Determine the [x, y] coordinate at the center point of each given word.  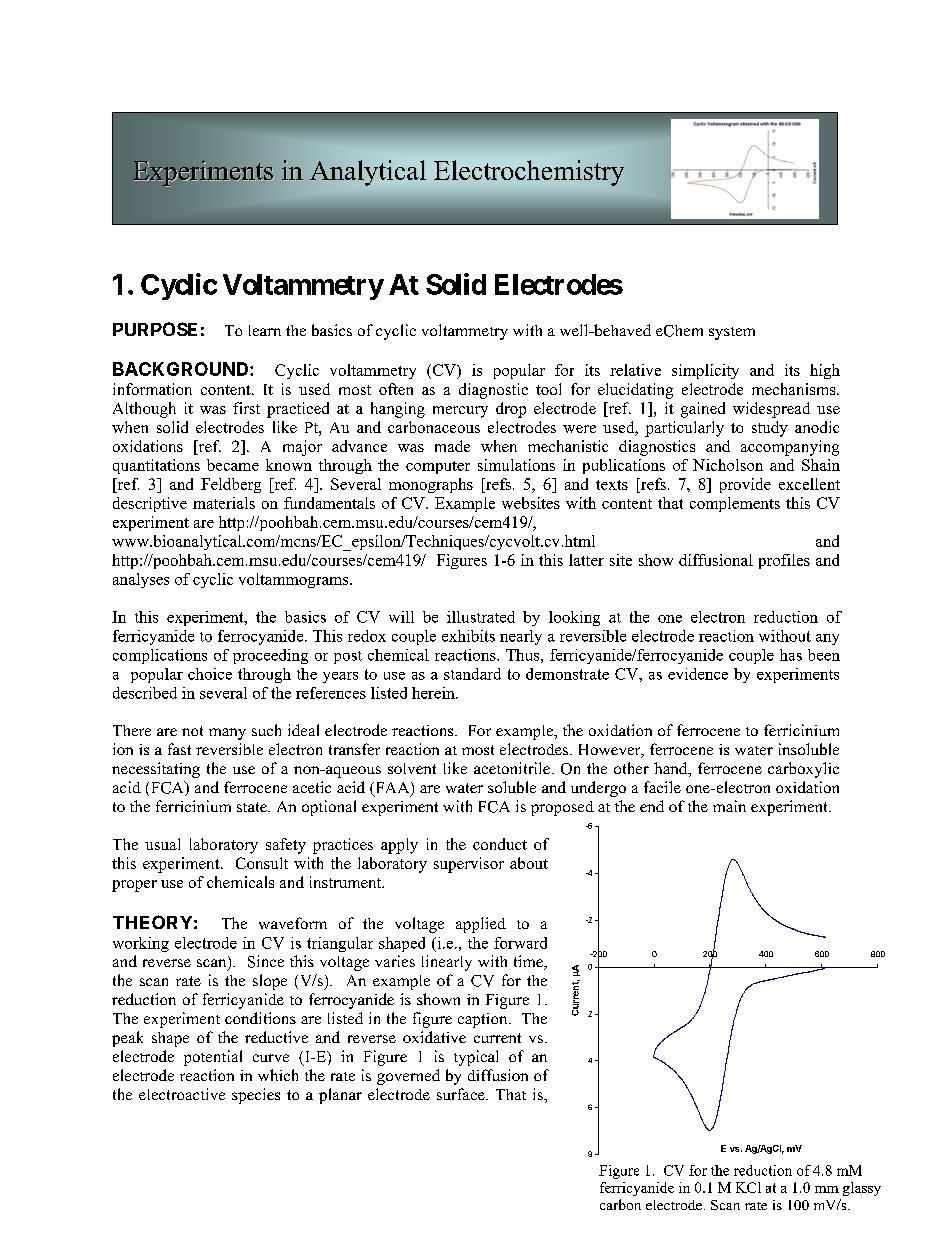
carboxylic [803, 770]
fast [179, 749]
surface [462, 1094]
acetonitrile [512, 768]
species [256, 1096]
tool [548, 389]
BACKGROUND [182, 369]
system [732, 333]
